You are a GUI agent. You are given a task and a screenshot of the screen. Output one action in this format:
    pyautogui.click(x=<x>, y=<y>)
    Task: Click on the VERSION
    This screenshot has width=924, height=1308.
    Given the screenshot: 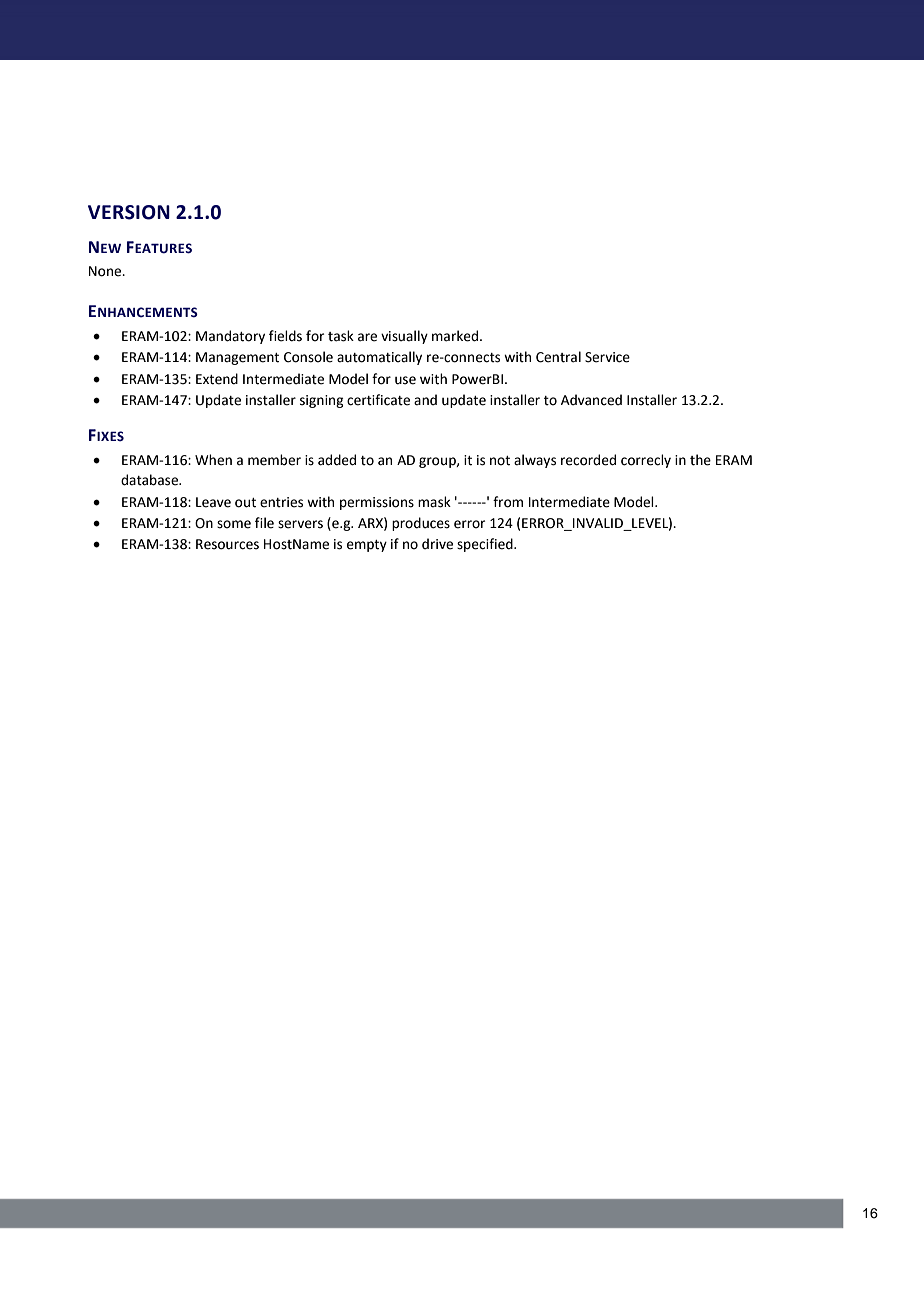 What is the action you would take?
    pyautogui.click(x=129, y=212)
